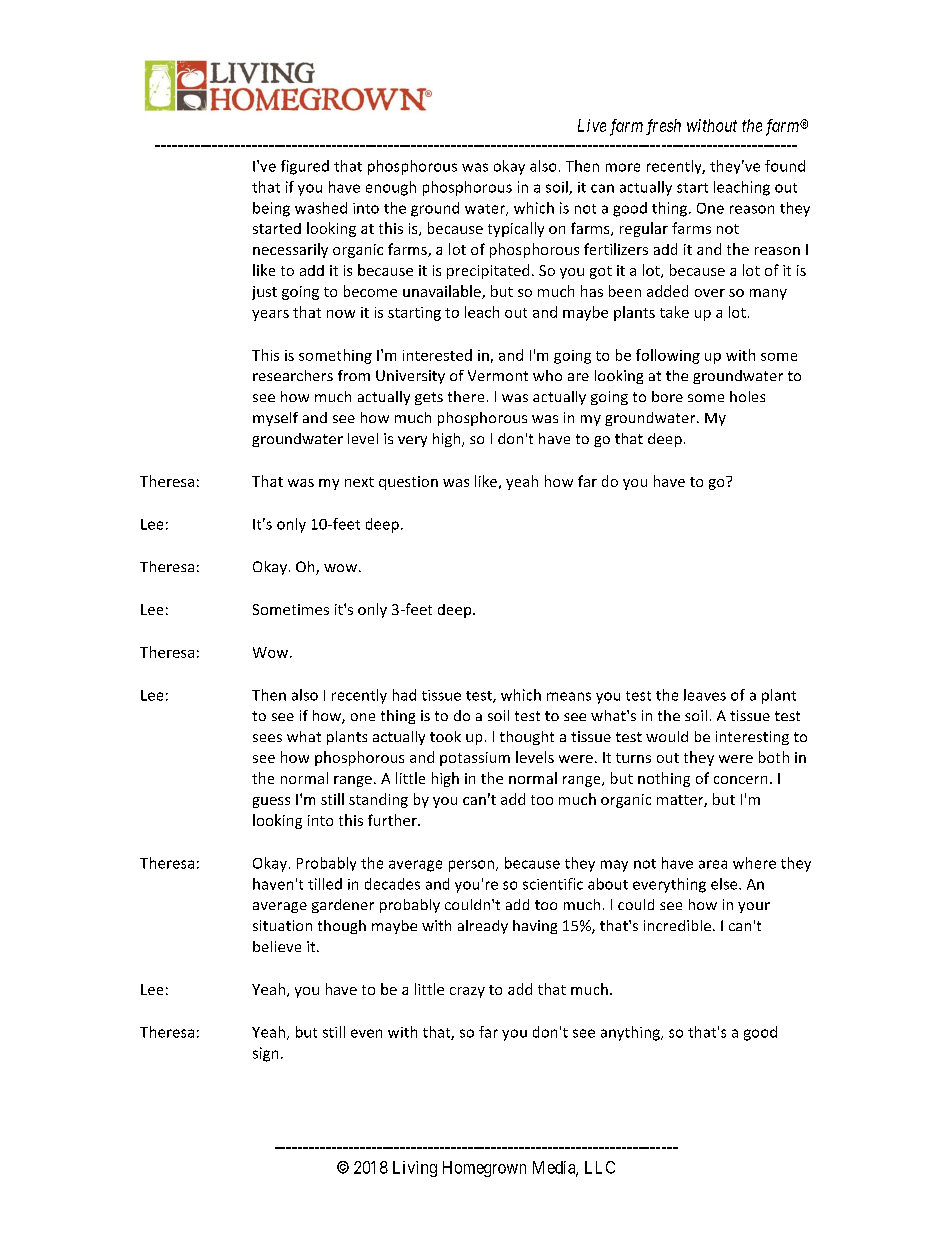 This screenshot has height=1233, width=952. What do you see at coordinates (305, 167) in the screenshot?
I see `figured` at bounding box center [305, 167].
